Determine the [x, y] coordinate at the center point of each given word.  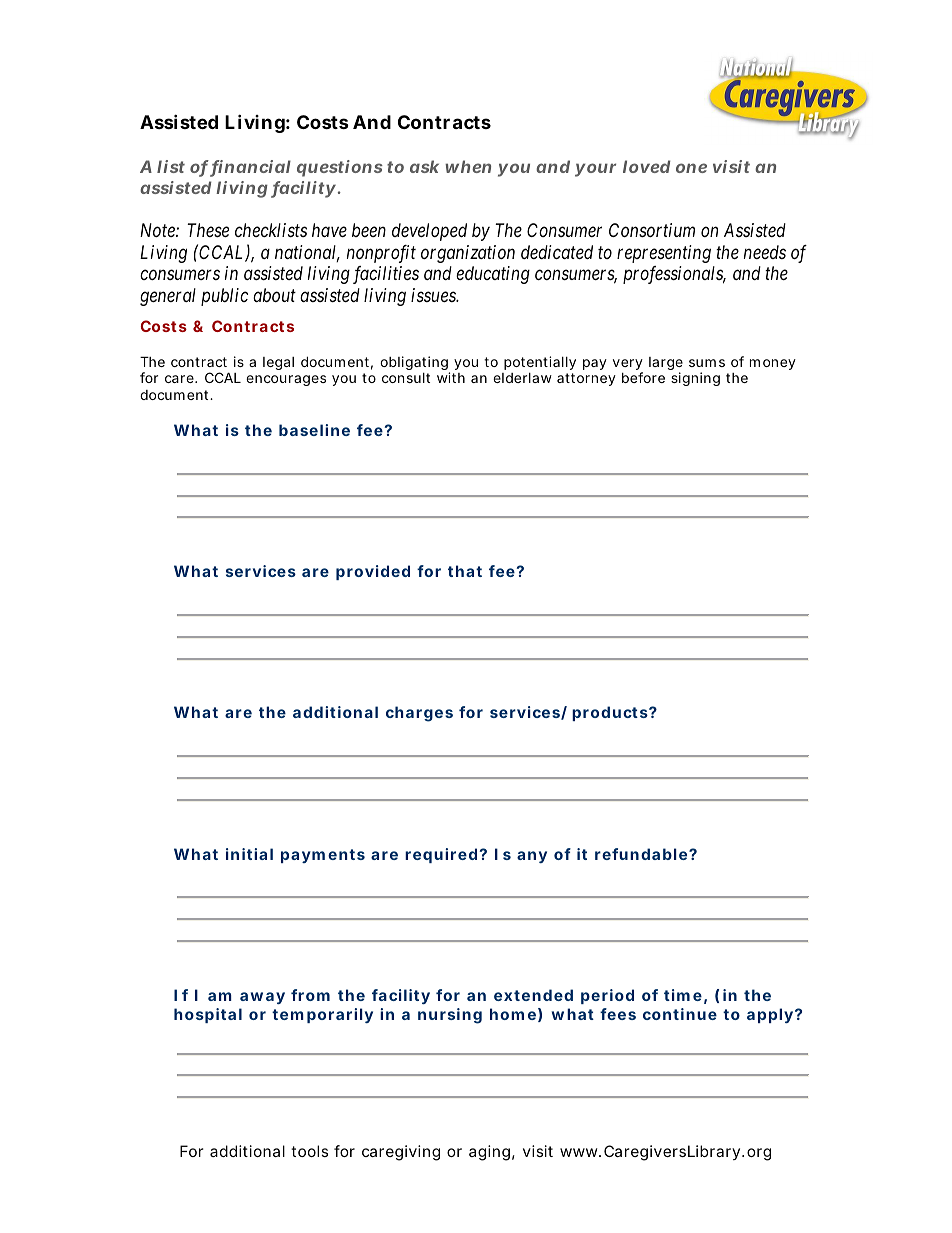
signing [695, 379]
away [262, 998]
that [465, 571]
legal [278, 363]
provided [373, 572]
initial [249, 854]
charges [419, 714]
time [683, 995]
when [468, 166]
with [451, 377]
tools [309, 1151]
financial [250, 168]
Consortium [652, 230]
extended [533, 995]
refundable [641, 854]
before [643, 377]
